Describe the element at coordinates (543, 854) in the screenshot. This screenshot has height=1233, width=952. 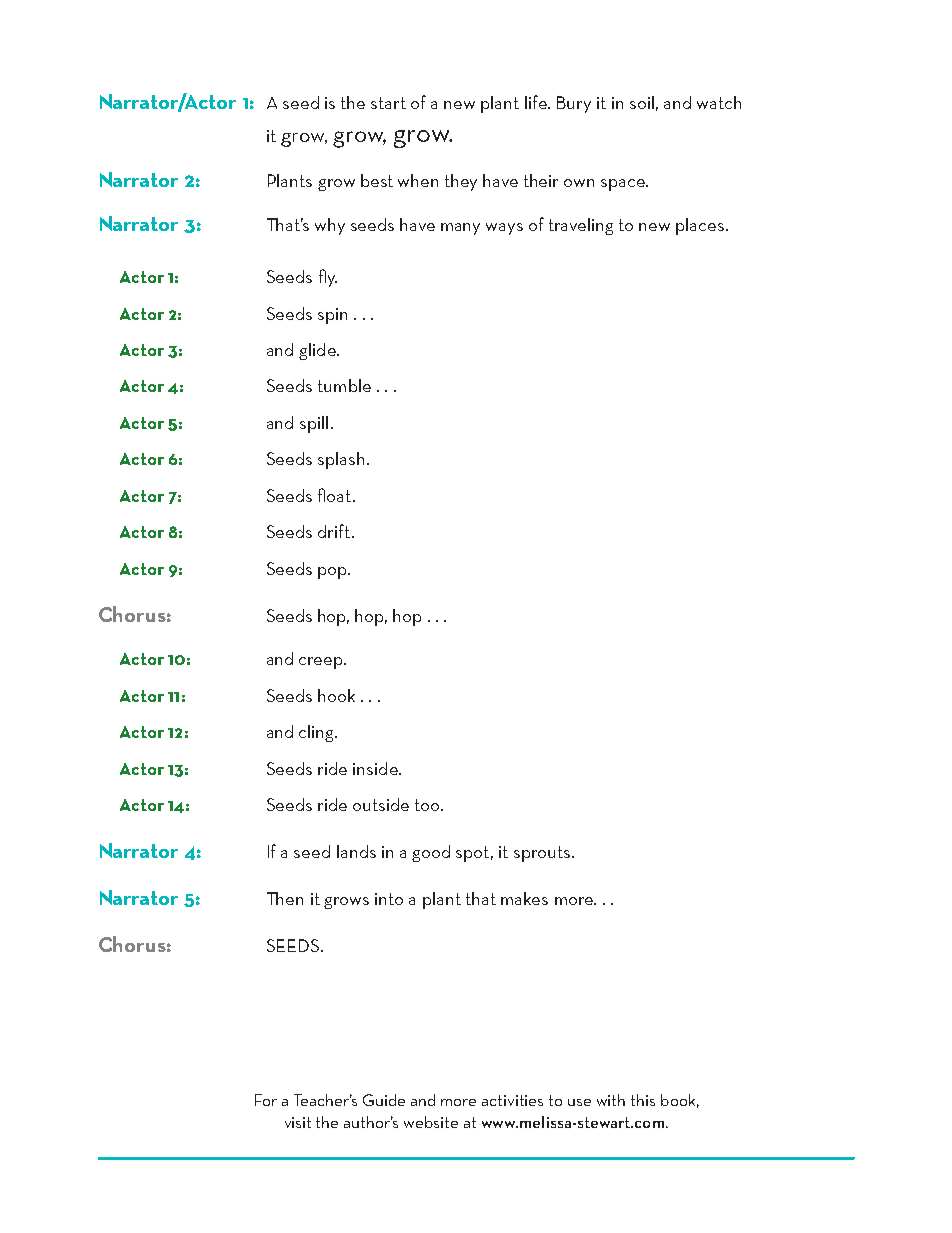
I see `sprouts` at that location.
